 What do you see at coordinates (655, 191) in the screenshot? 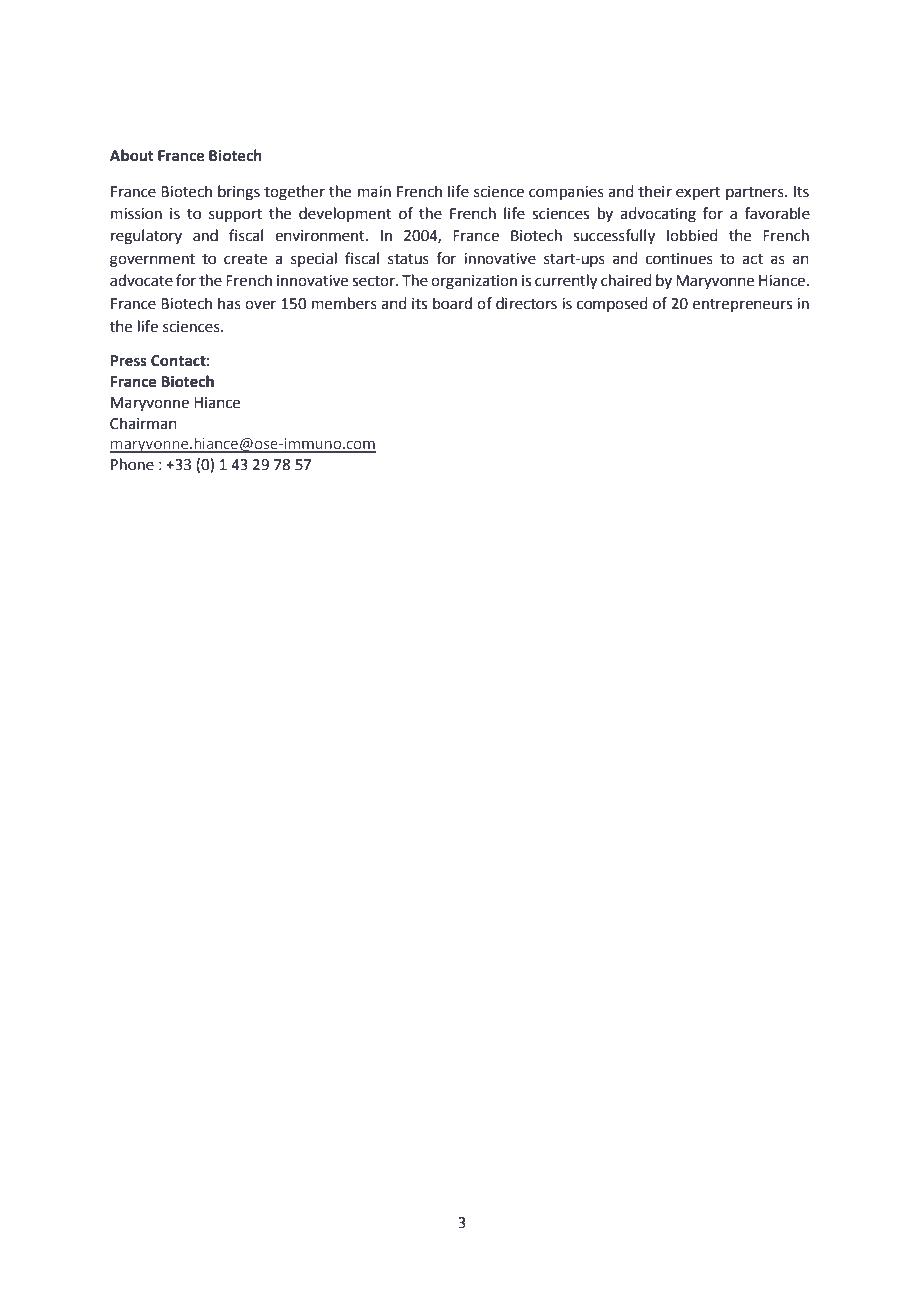
I see `their` at bounding box center [655, 191].
